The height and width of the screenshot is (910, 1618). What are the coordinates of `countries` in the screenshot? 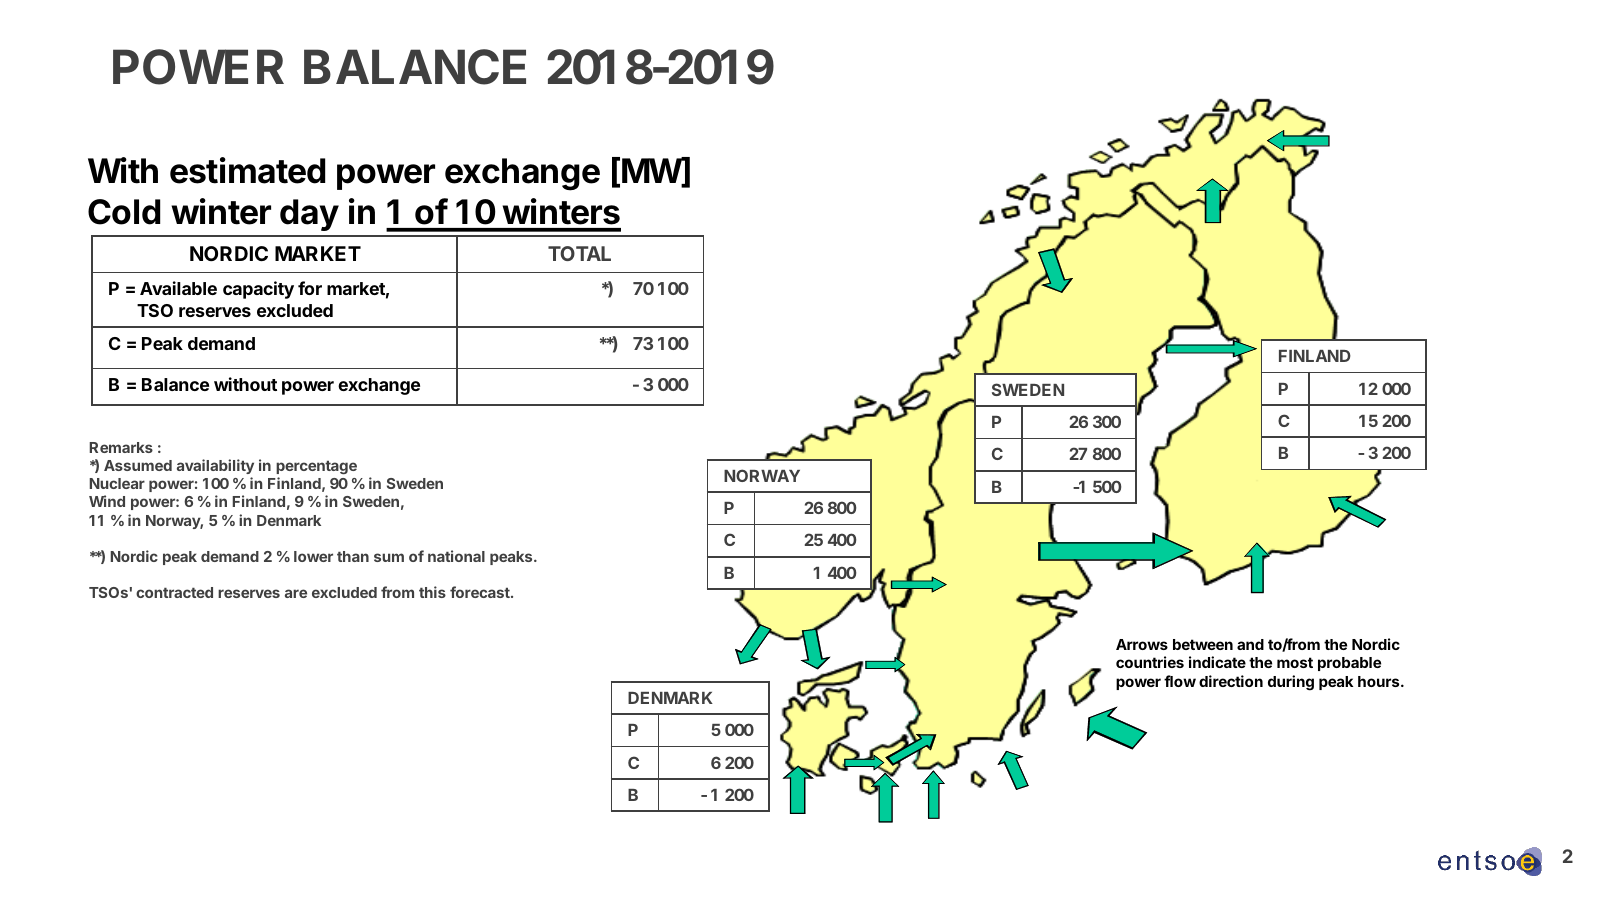 It's located at (1150, 662).
